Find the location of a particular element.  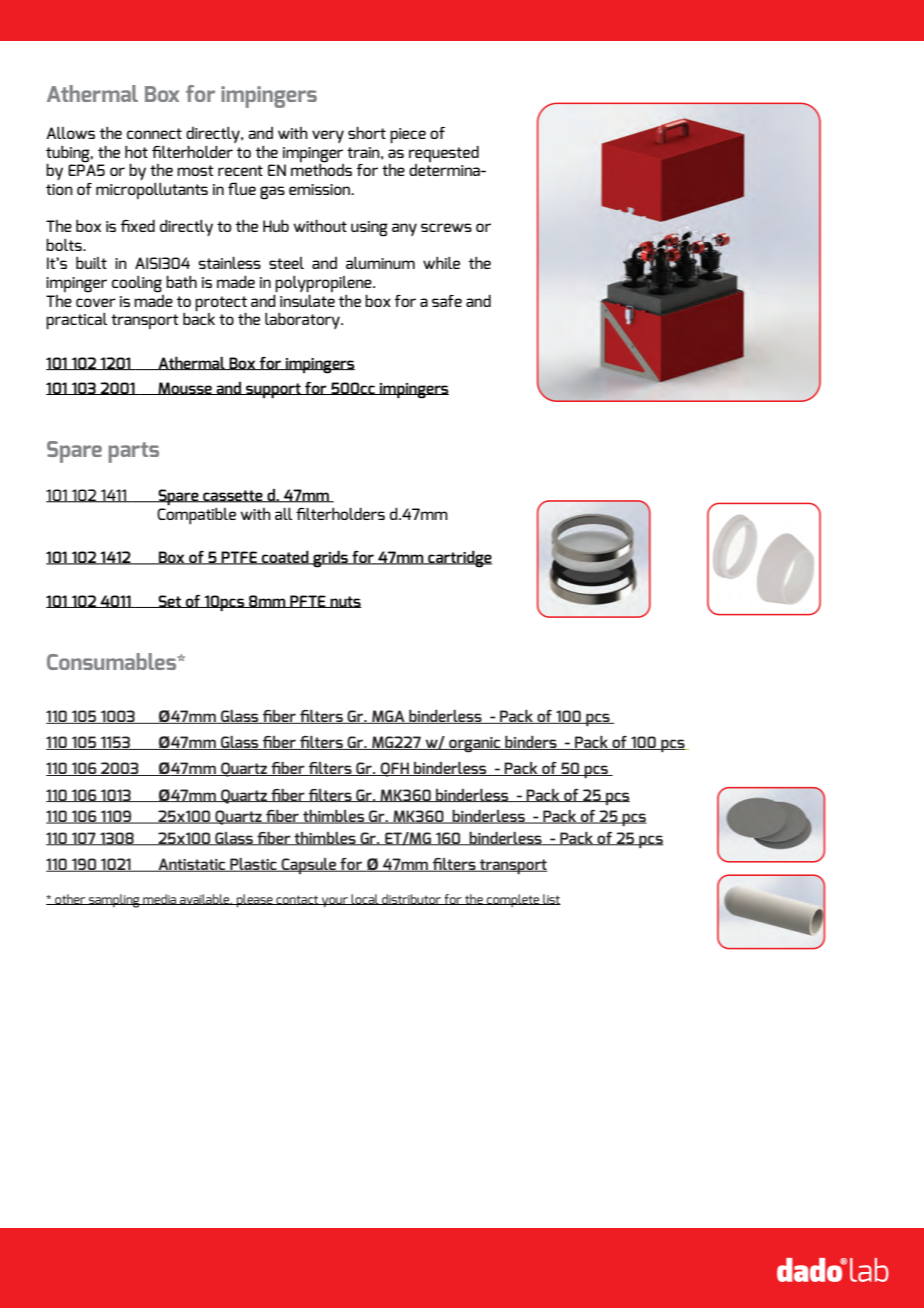

organic is located at coordinates (475, 745).
